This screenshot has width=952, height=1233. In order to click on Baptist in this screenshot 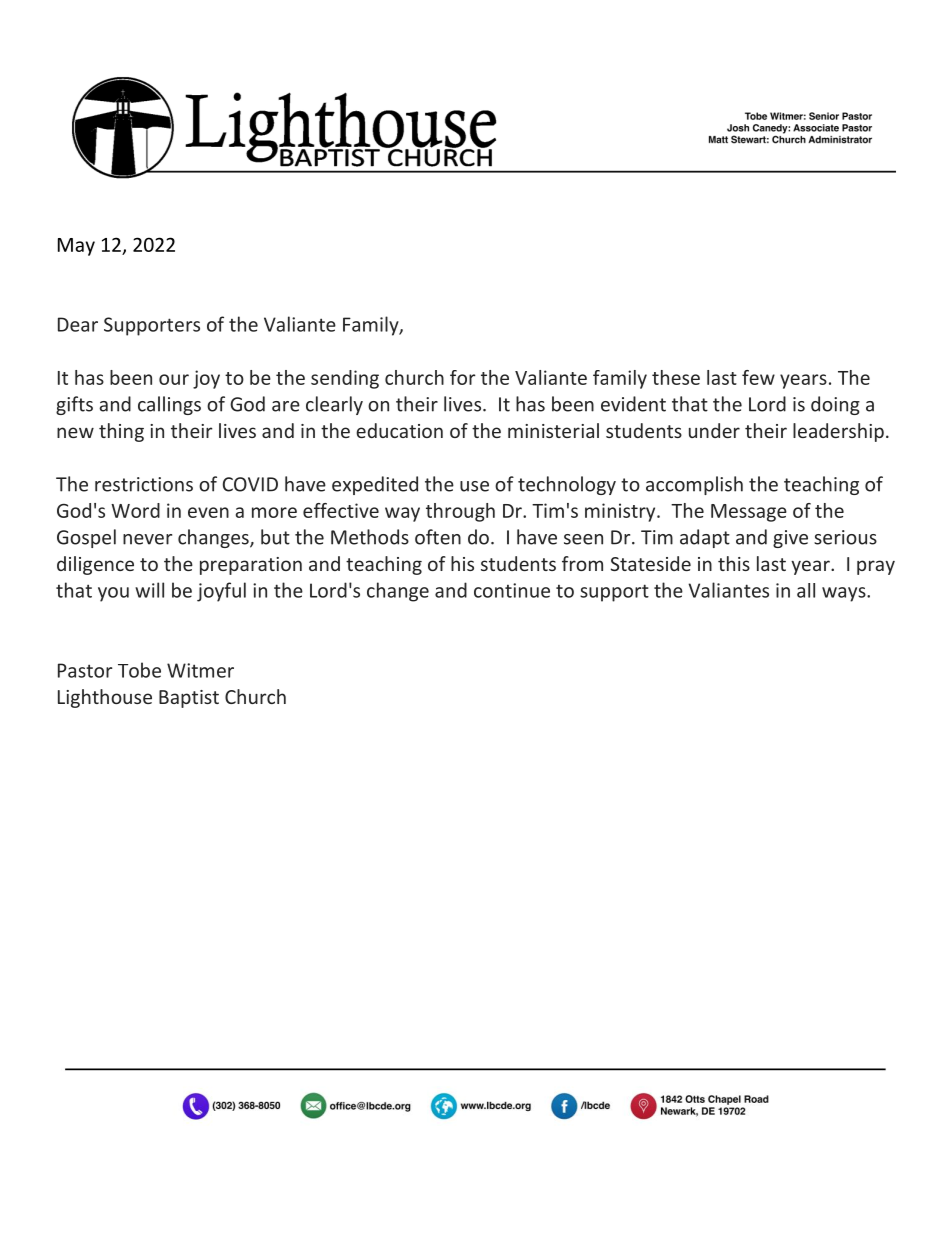, I will do `click(189, 699)`.
